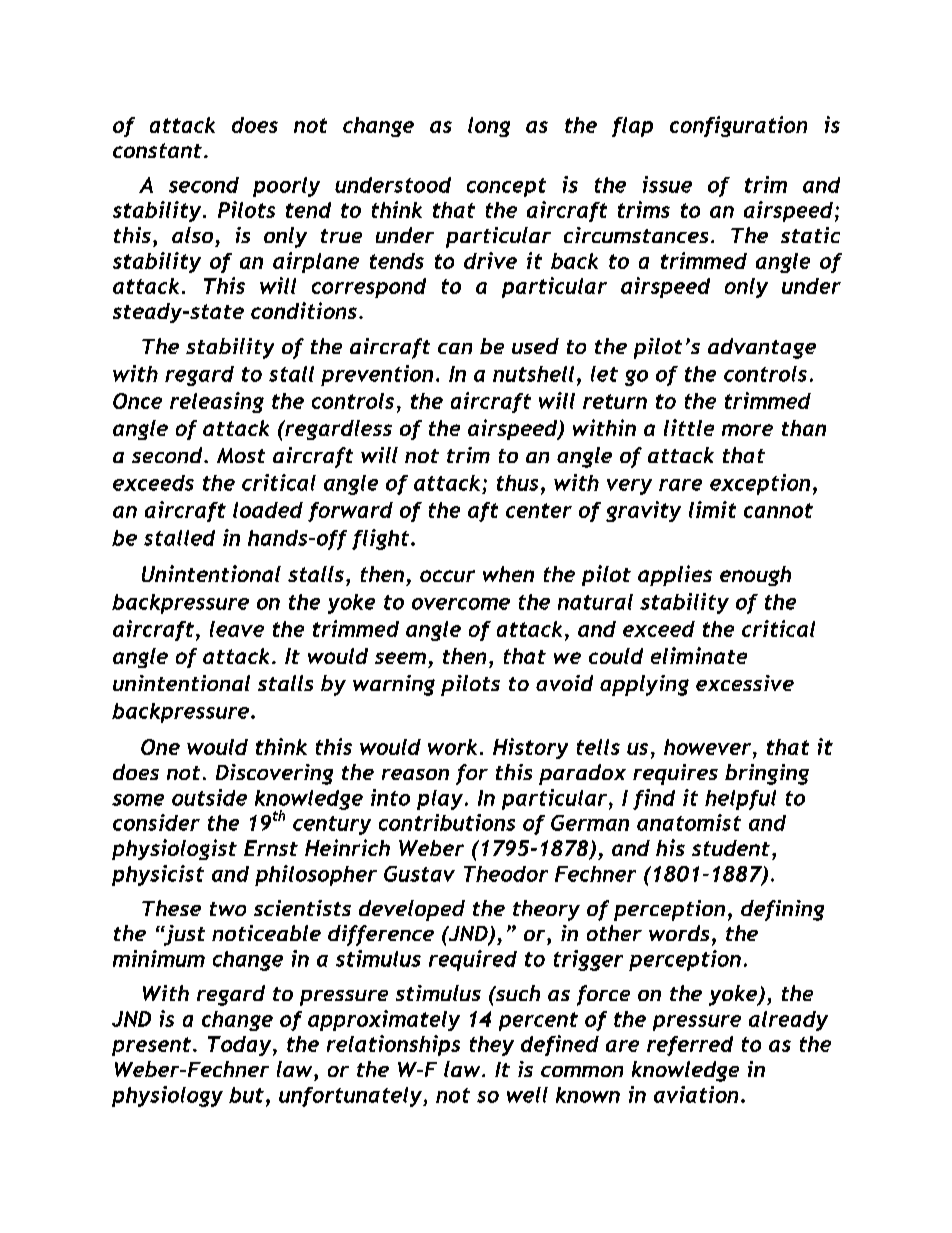 Image resolution: width=952 pixels, height=1233 pixels. Describe the element at coordinates (492, 1046) in the screenshot. I see `they` at that location.
